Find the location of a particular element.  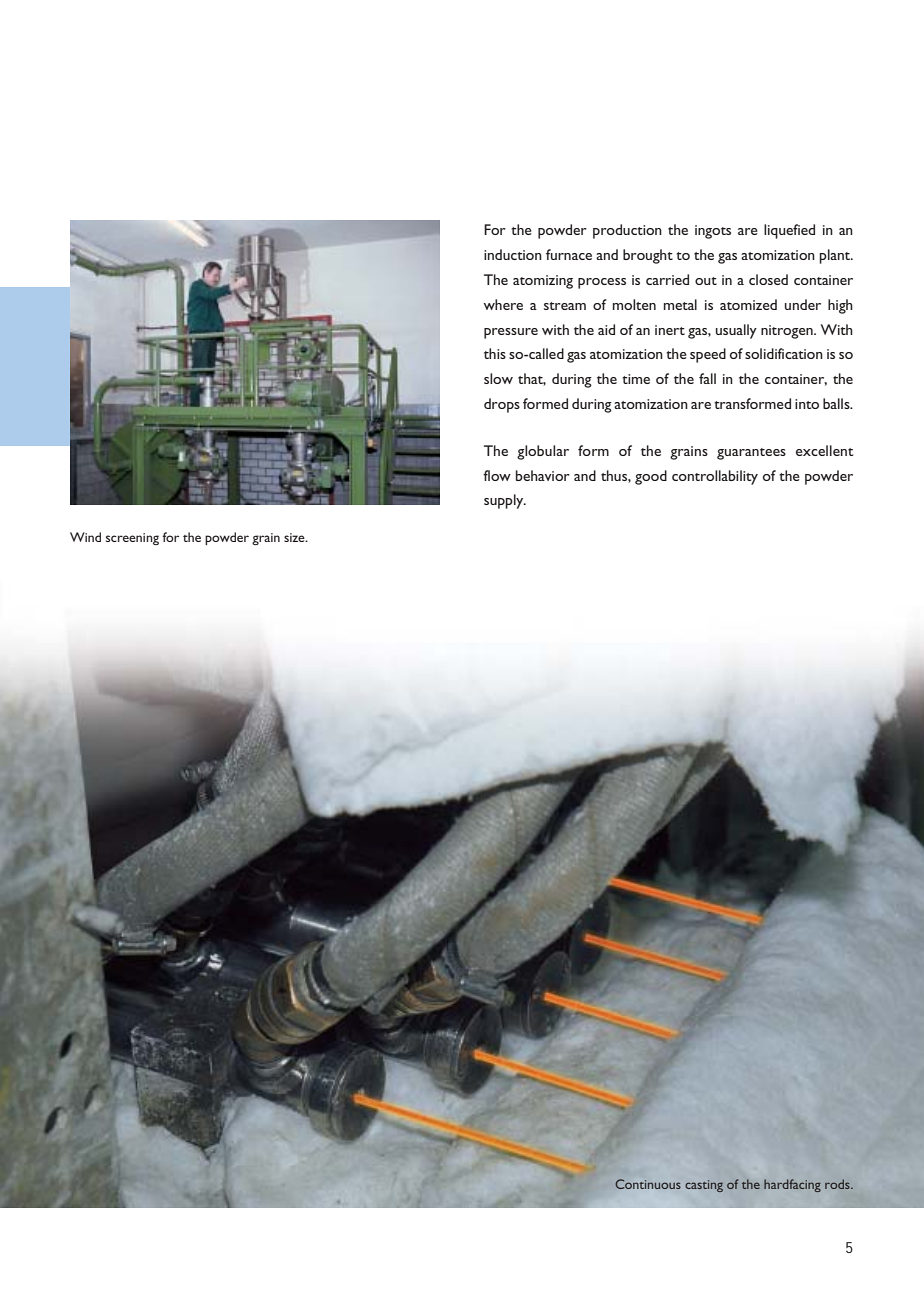

supply is located at coordinates (505, 501).
